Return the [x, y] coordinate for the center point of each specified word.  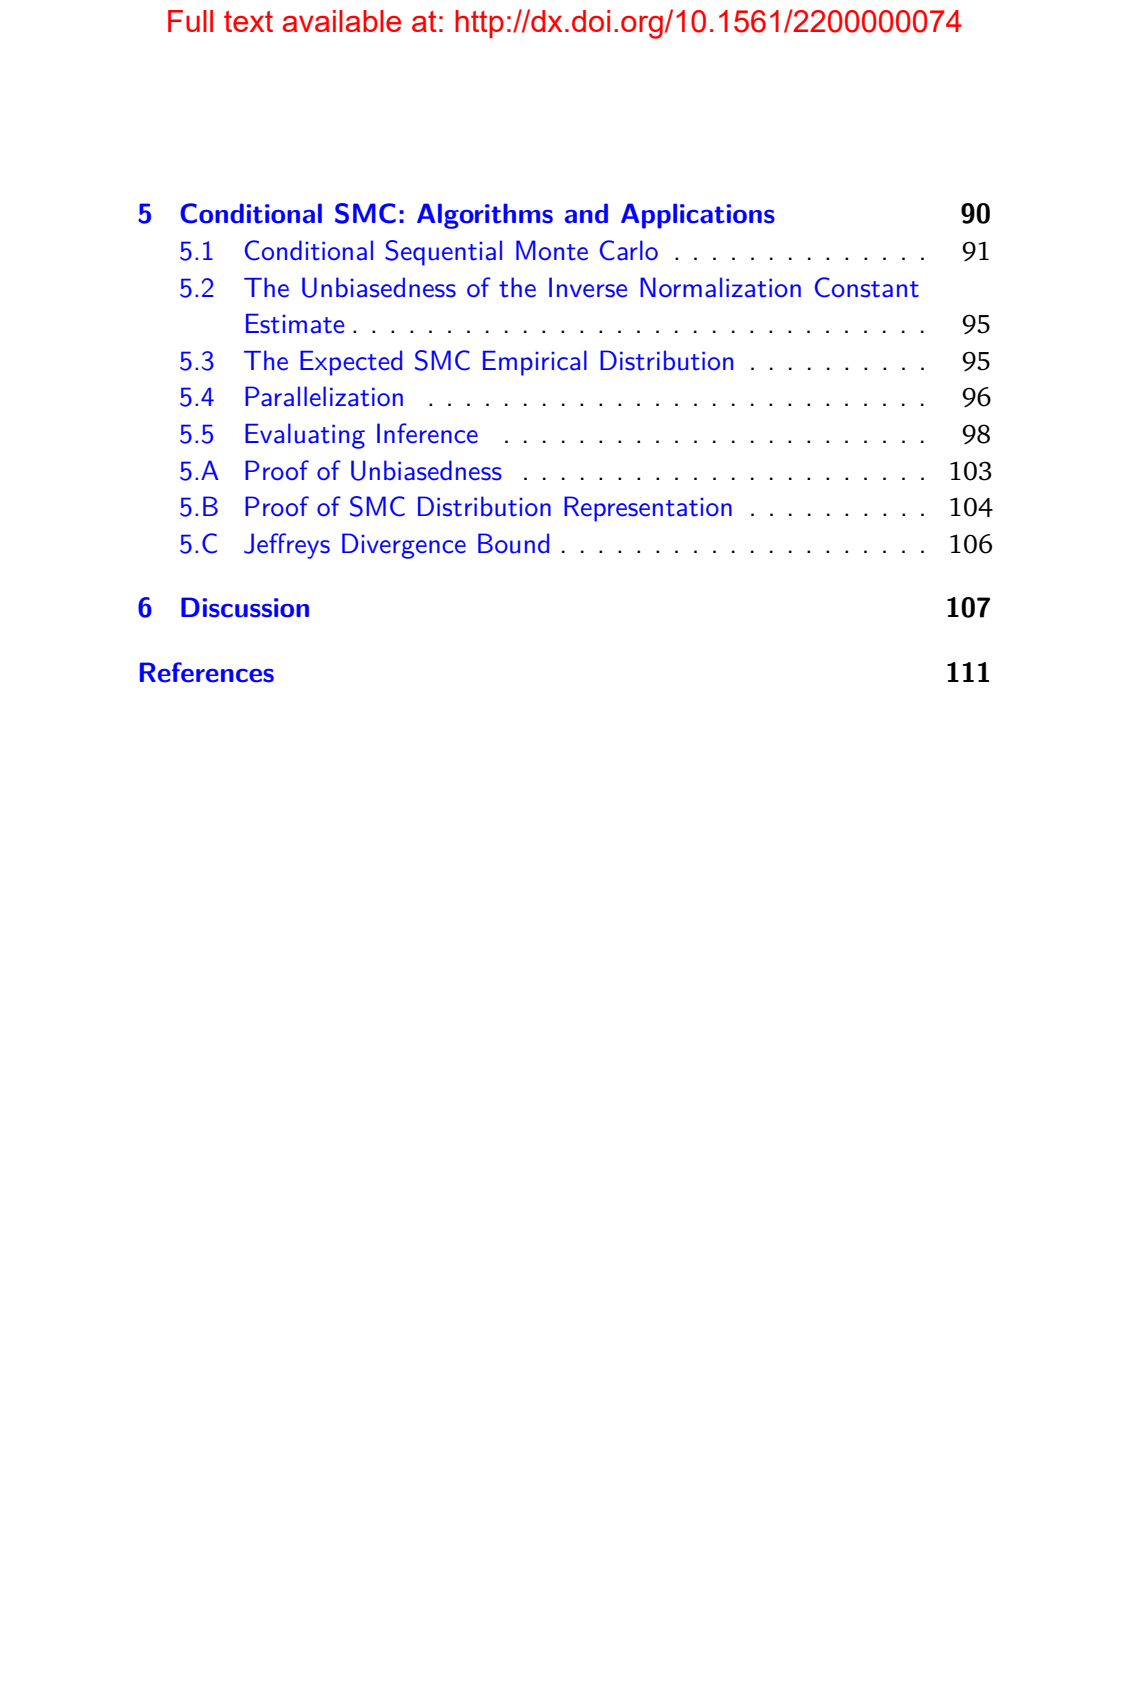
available [341, 21]
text [248, 21]
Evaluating [305, 436]
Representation [648, 509]
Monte [552, 250]
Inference [427, 433]
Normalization [720, 287]
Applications [698, 216]
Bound [513, 543]
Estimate [295, 324]
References [207, 672]
